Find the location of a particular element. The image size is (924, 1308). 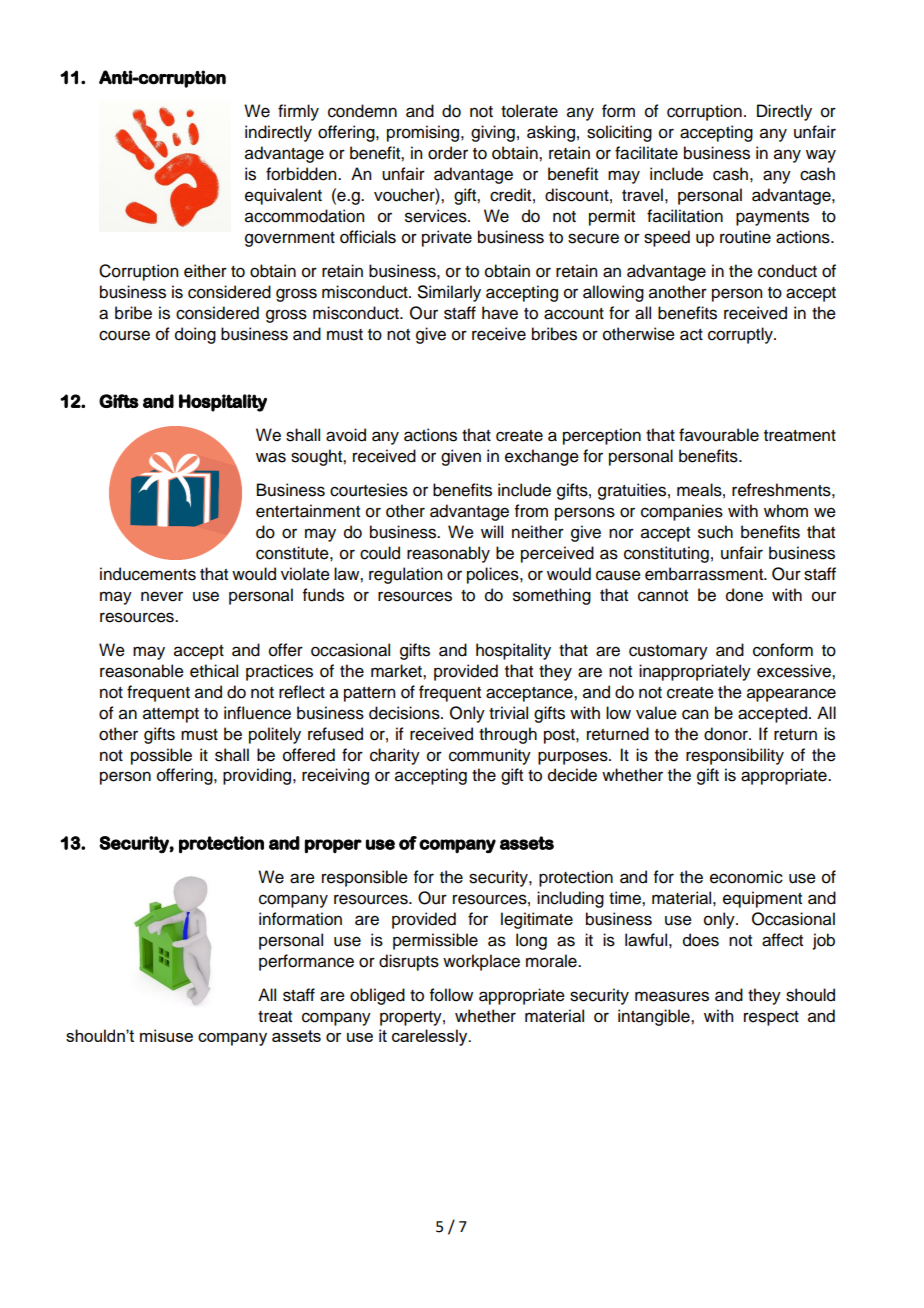

donor is located at coordinates (727, 734).
